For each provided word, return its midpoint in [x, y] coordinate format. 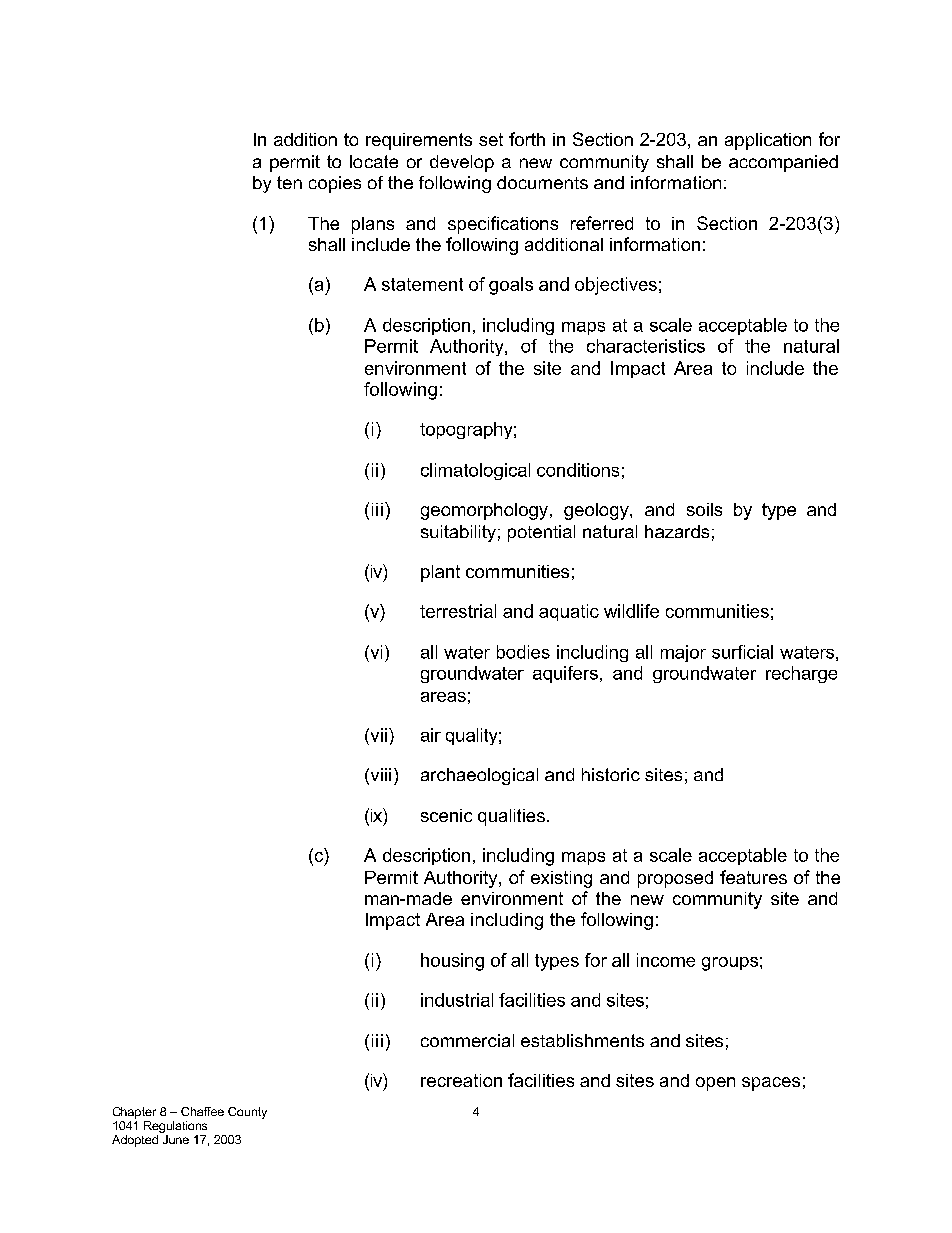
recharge [801, 674]
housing [452, 962]
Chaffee [202, 1111]
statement [422, 284]
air [431, 735]
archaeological [479, 776]
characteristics [646, 346]
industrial [457, 1000]
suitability [458, 533]
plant [440, 573]
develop [462, 163]
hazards [677, 531]
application [768, 141]
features [753, 877]
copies [335, 184]
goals [511, 286]
